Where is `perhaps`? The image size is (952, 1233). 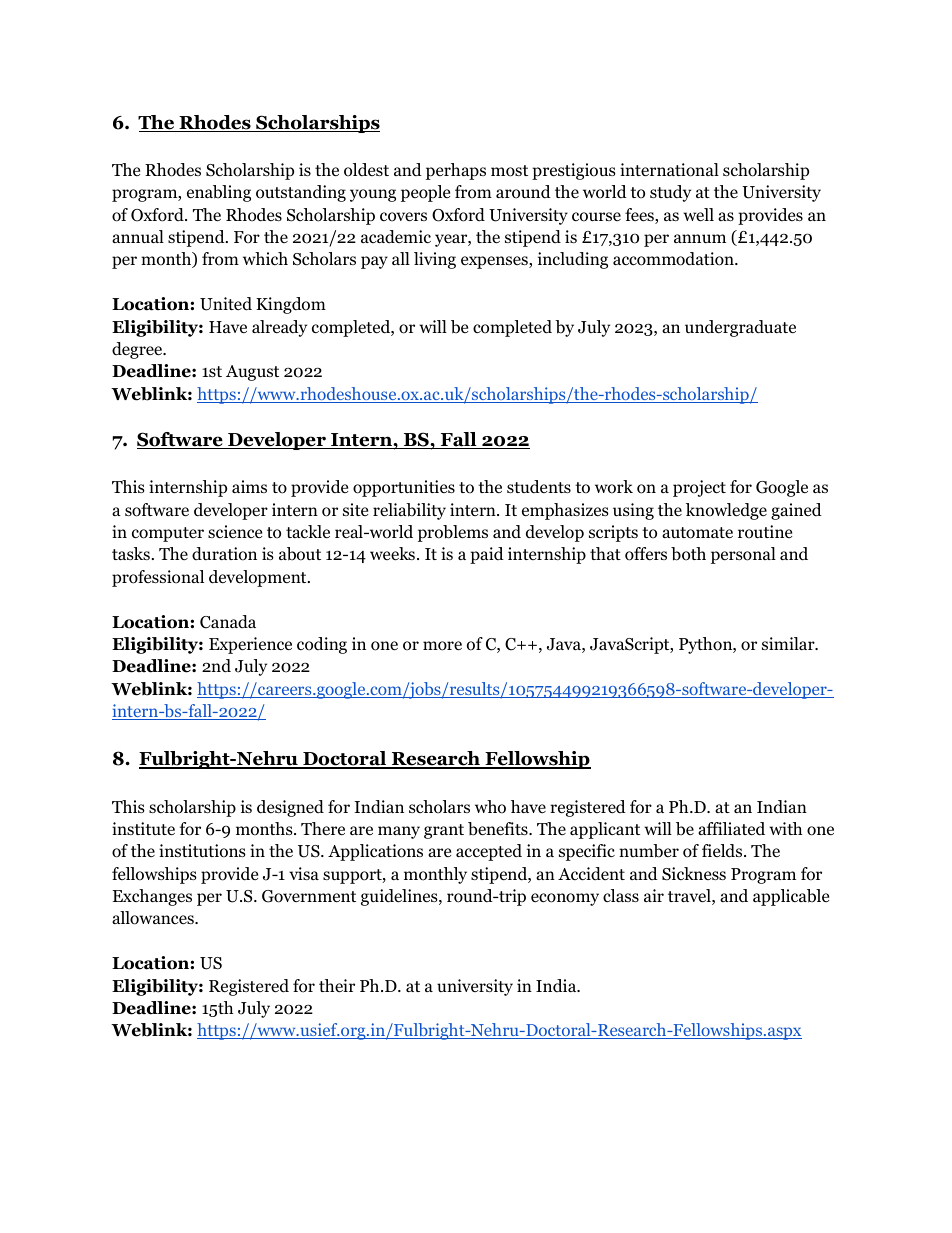
perhaps is located at coordinates (456, 171).
